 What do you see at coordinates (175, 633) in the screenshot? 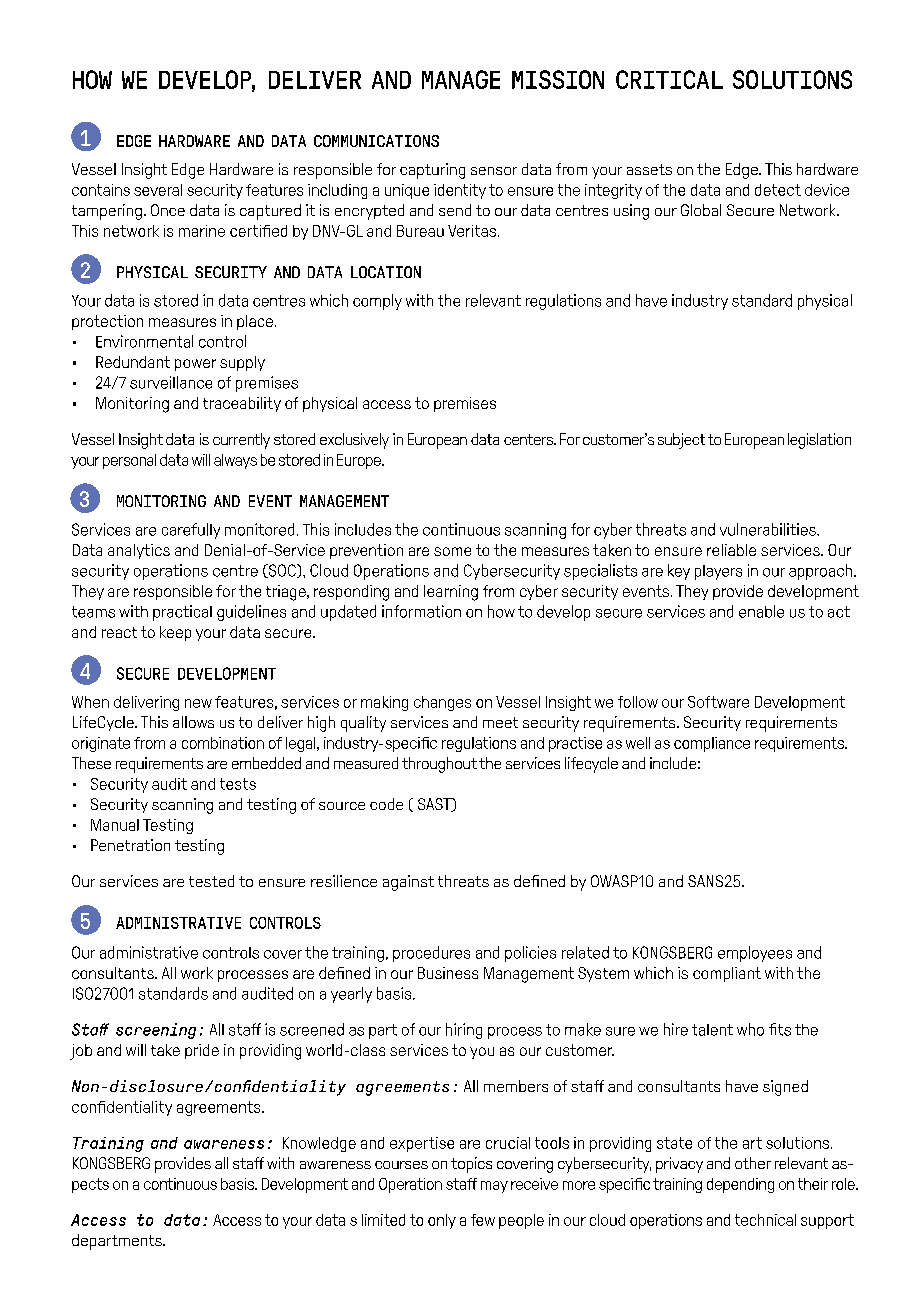
I see `keep` at bounding box center [175, 633].
